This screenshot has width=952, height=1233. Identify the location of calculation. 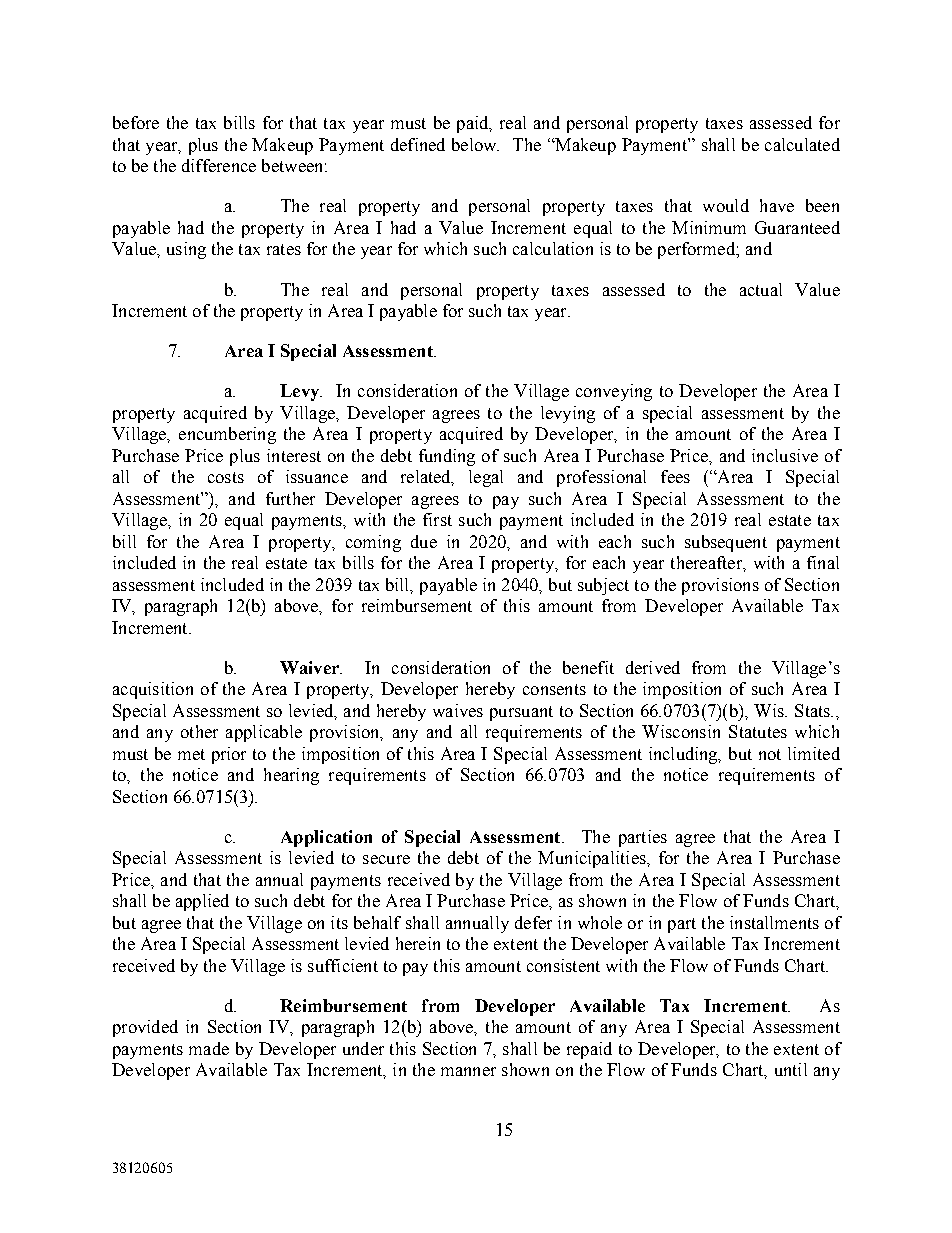
(553, 248).
